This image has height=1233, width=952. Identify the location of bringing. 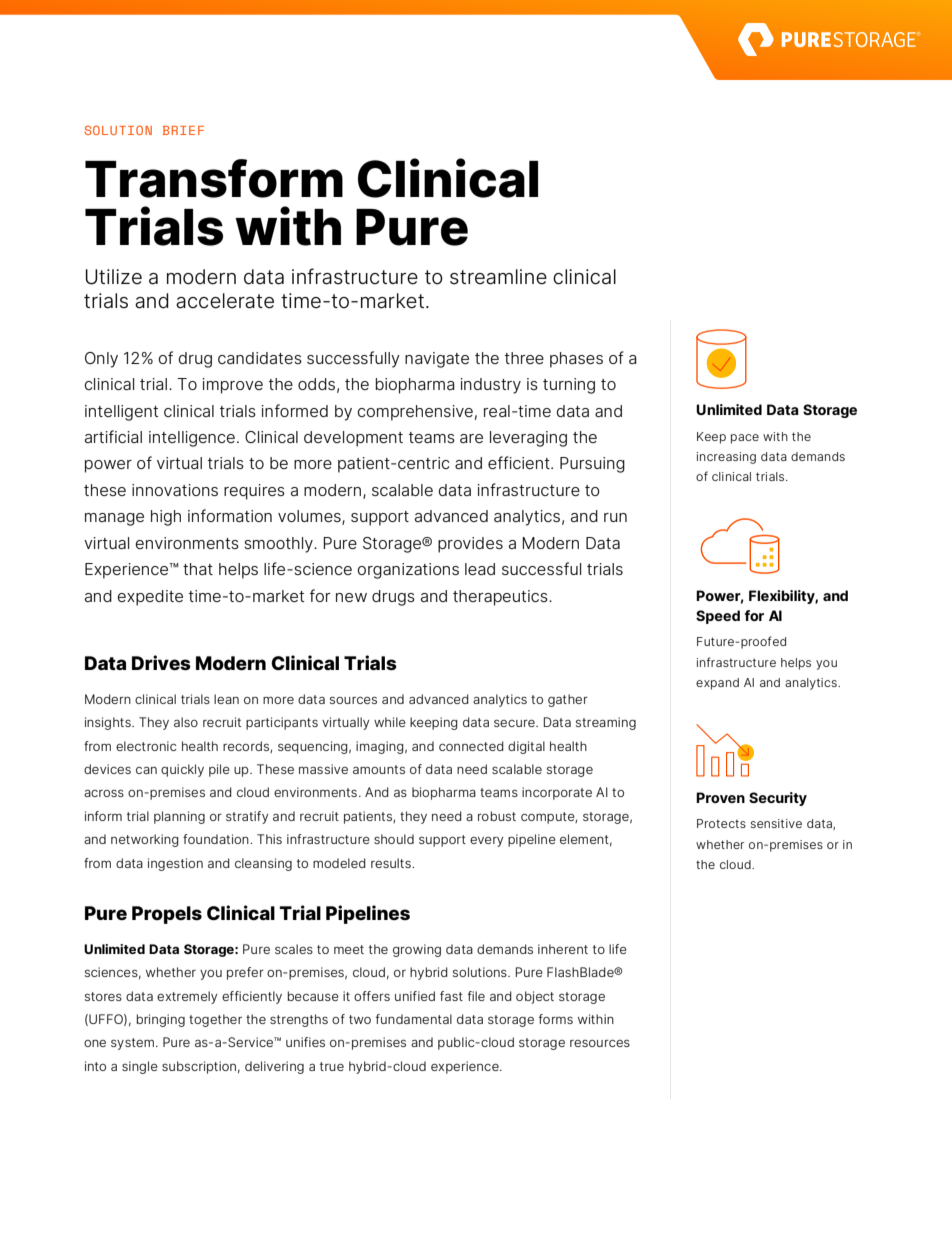
(161, 1020).
